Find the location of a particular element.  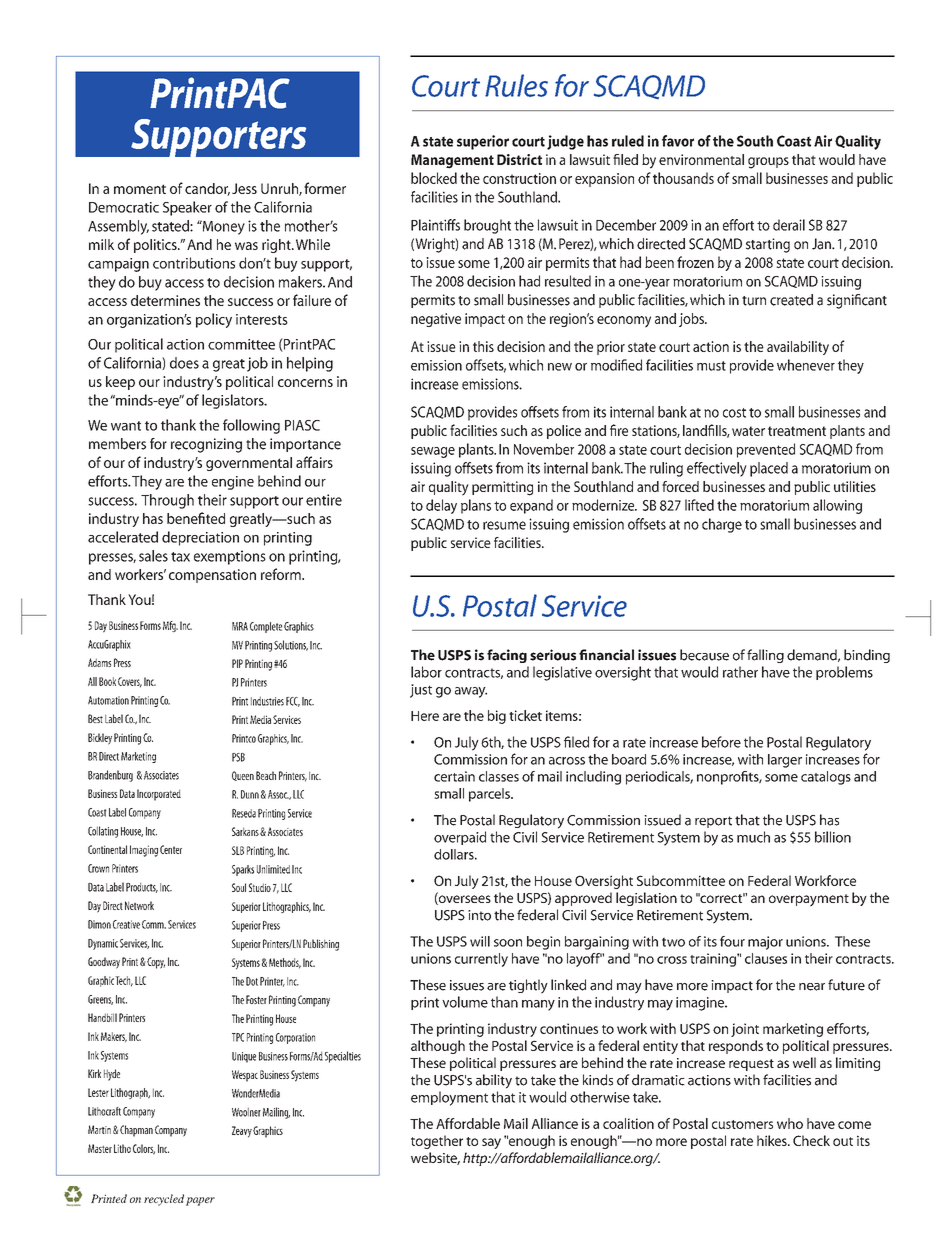

Rules is located at coordinates (516, 85).
